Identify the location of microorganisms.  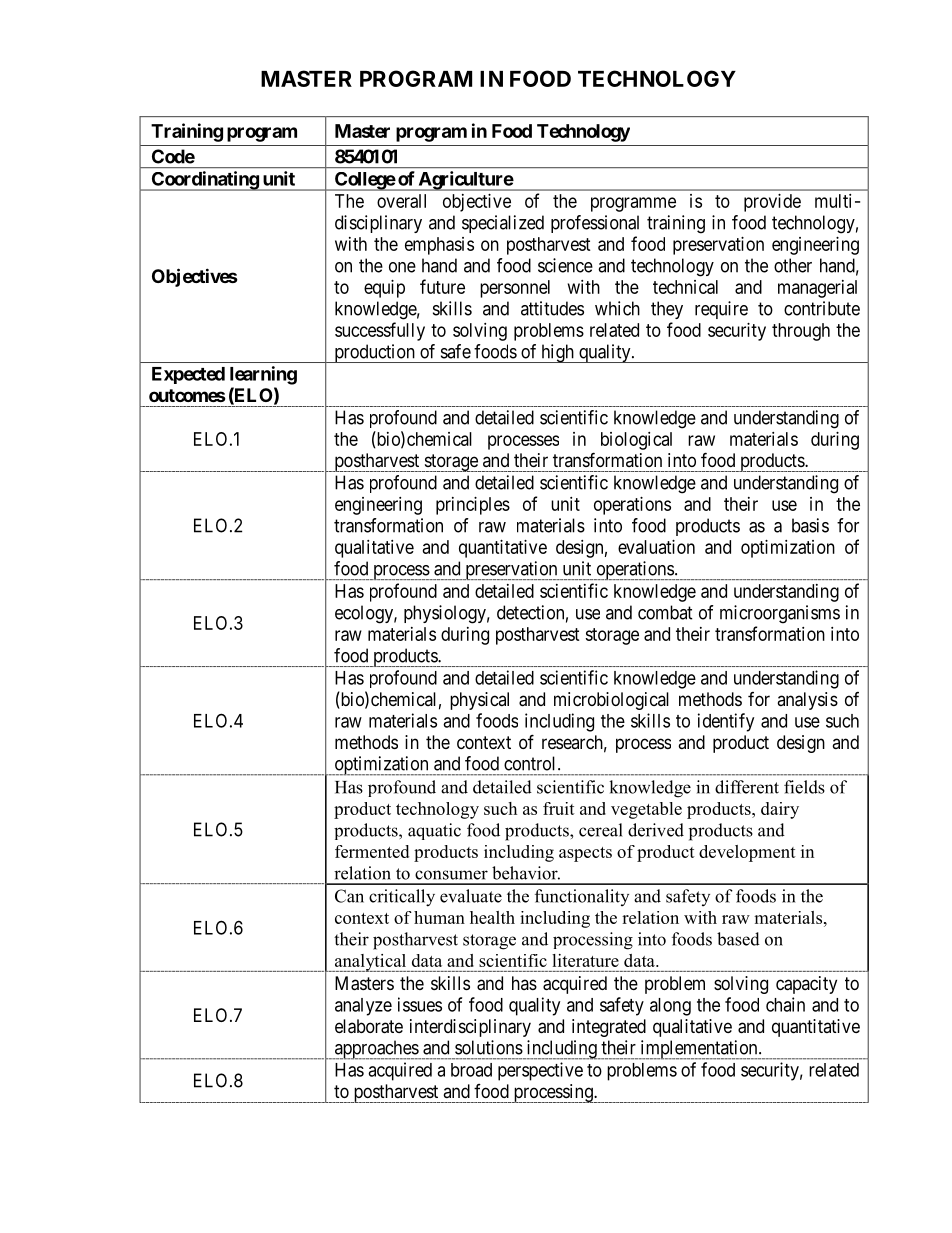
(780, 614).
